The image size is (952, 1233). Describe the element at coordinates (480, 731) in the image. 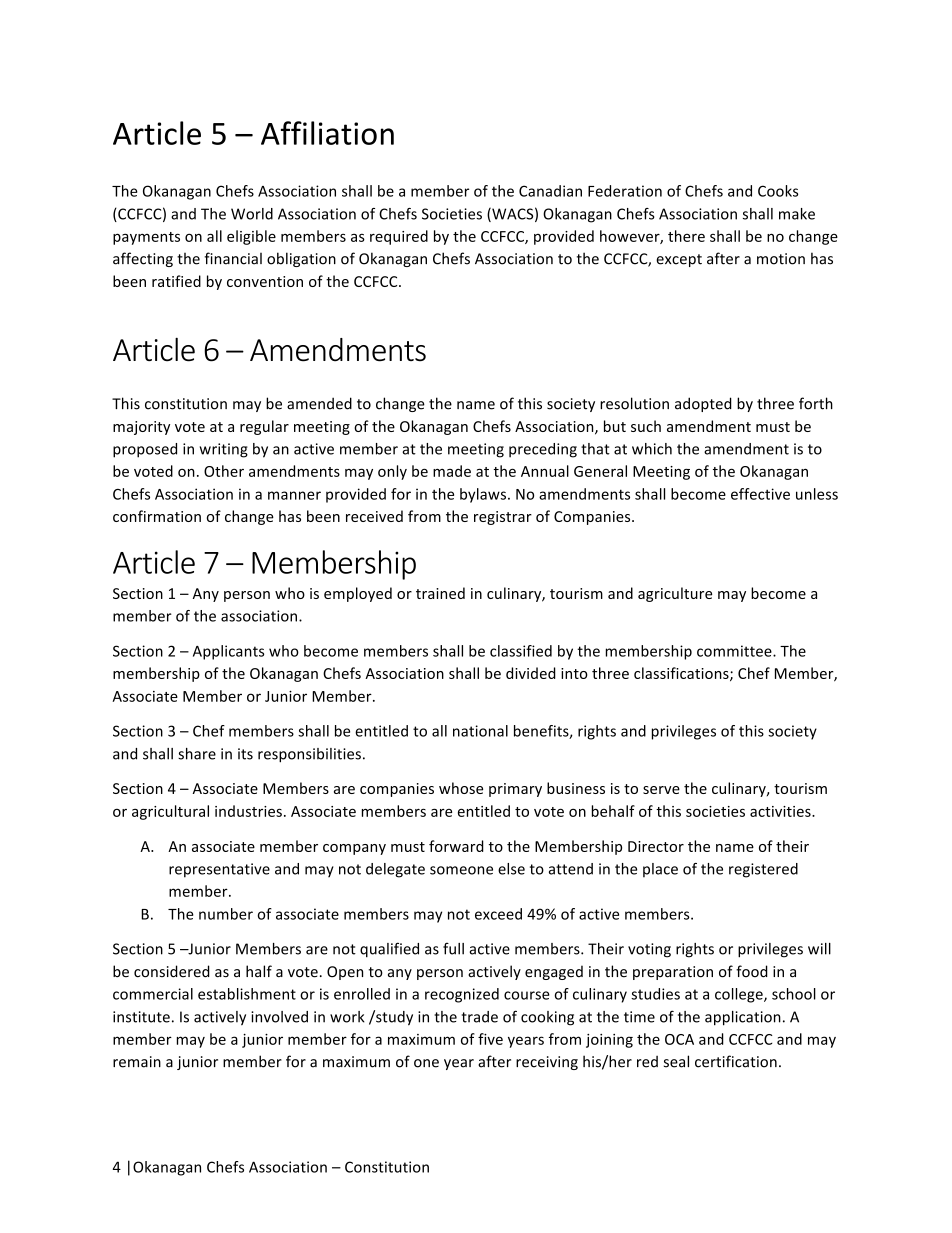

I see `national` at that location.
